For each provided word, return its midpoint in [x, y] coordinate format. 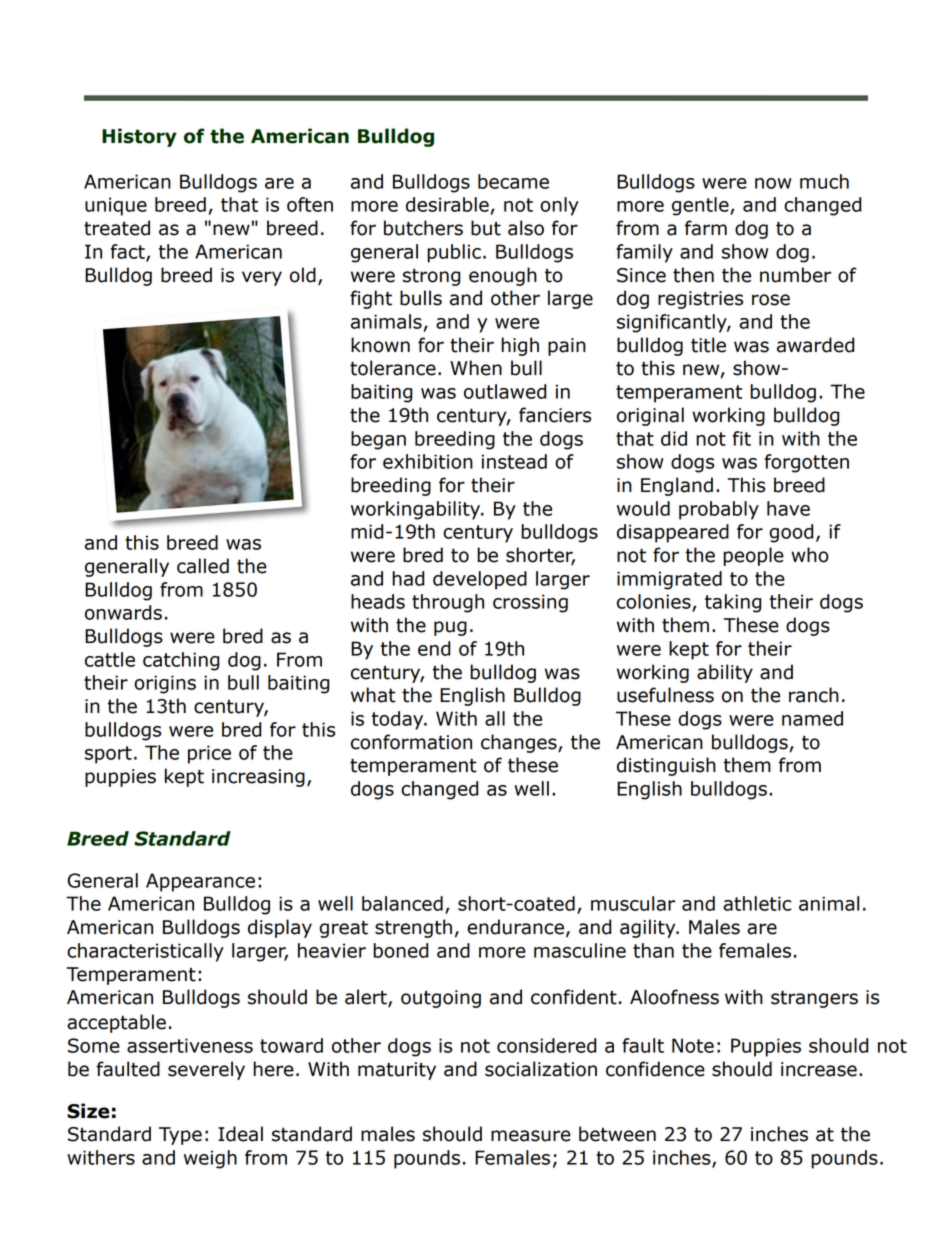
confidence [655, 1069]
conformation [411, 742]
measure [531, 1136]
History [139, 137]
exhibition [428, 461]
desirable [447, 204]
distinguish [666, 766]
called [203, 566]
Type [180, 1136]
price [209, 754]
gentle [701, 206]
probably [719, 510]
